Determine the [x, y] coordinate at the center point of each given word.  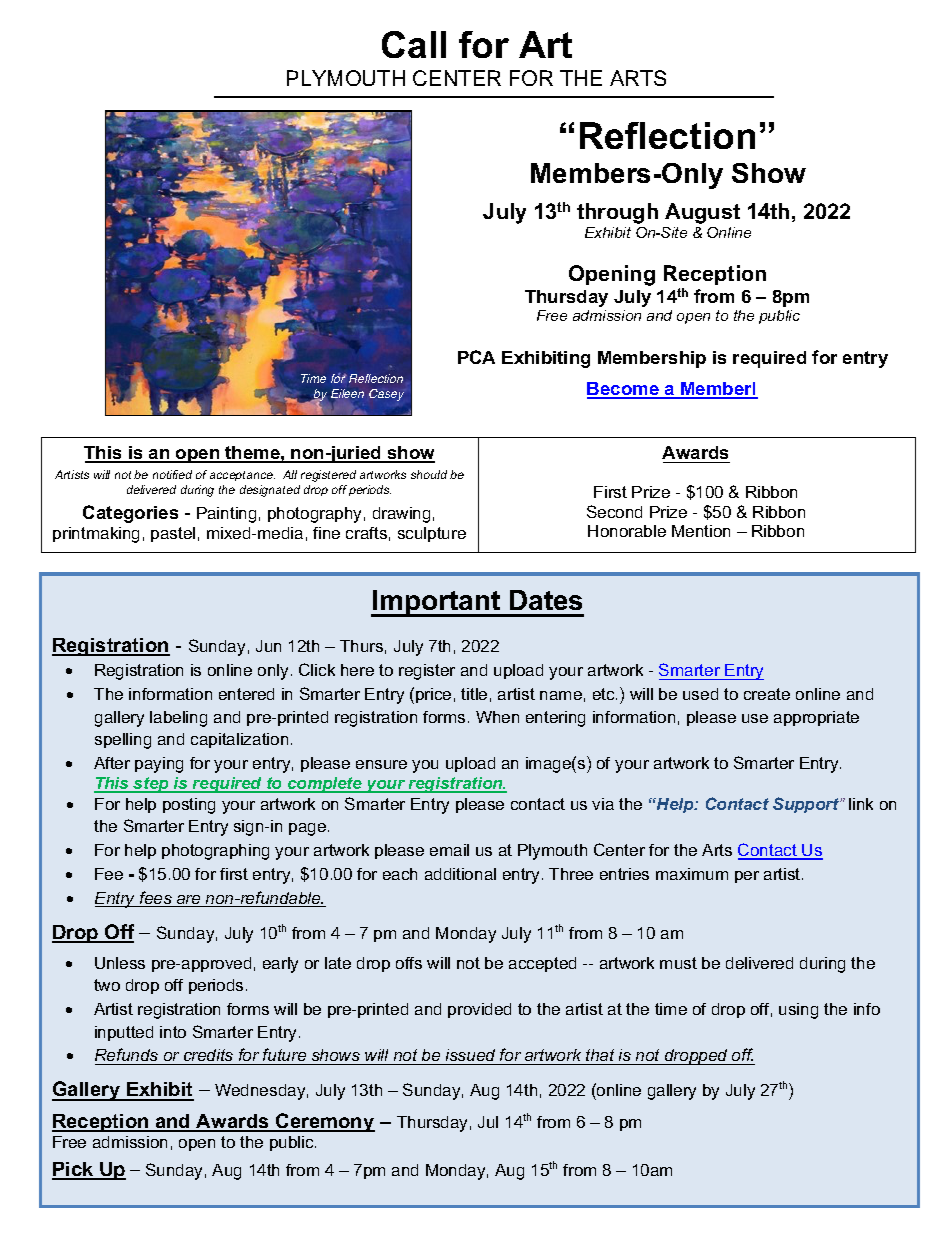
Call [414, 44]
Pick [74, 1170]
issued [470, 1055]
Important [437, 603]
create [767, 694]
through [617, 213]
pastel [173, 534]
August [702, 213]
